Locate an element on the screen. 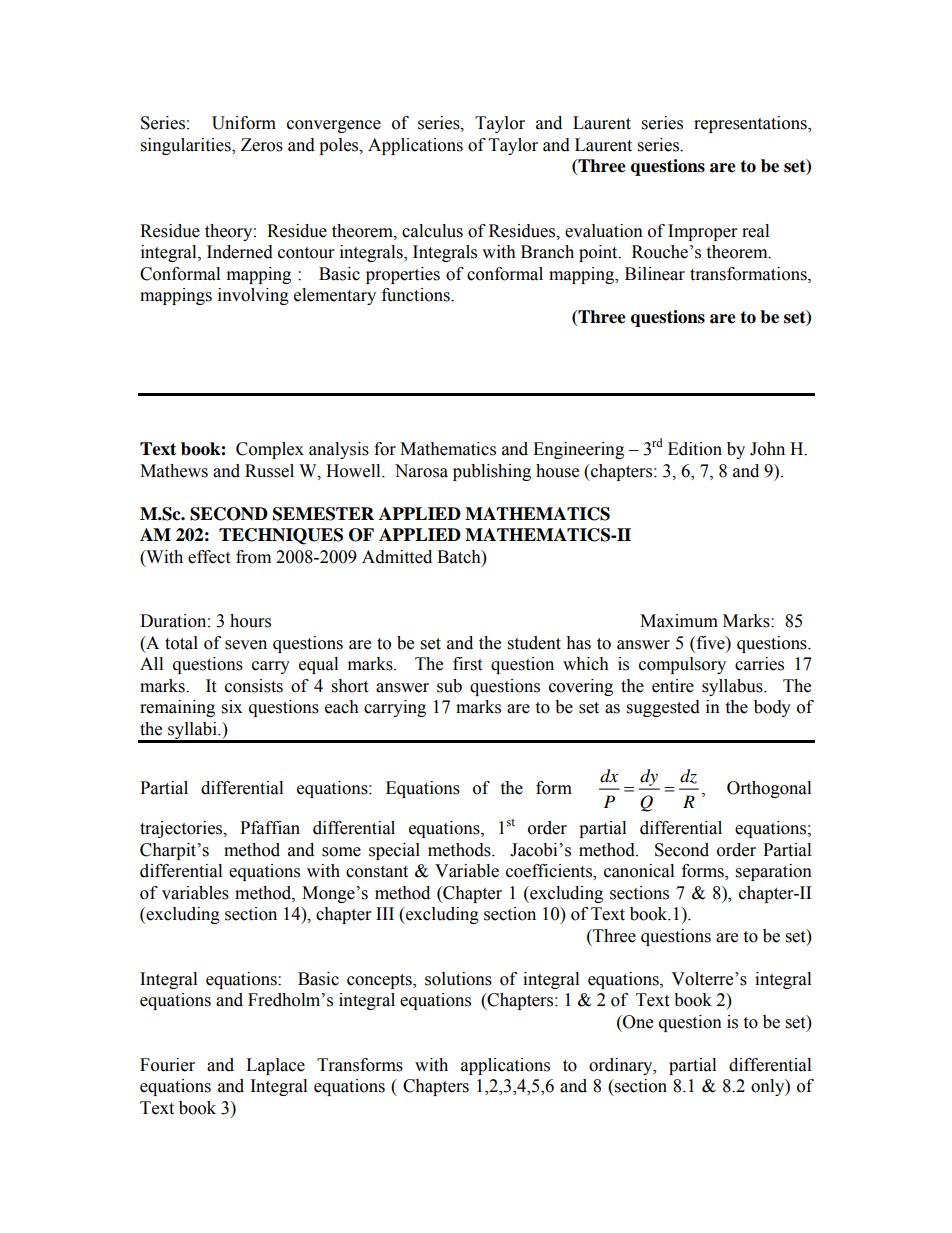  entire is located at coordinates (673, 686).
